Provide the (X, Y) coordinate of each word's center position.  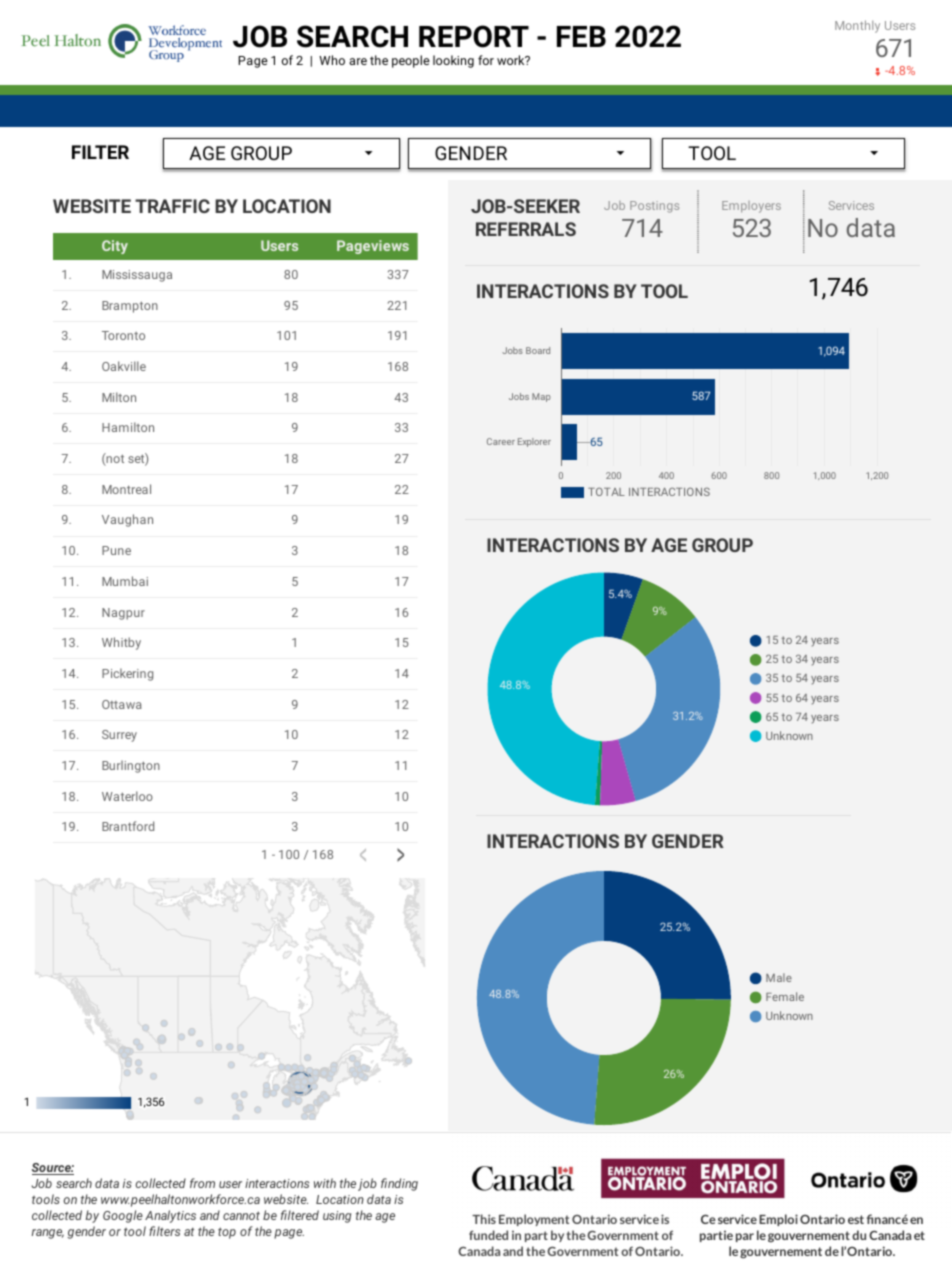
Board (538, 350)
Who (332, 60)
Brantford (128, 826)
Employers (751, 207)
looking (453, 61)
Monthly (857, 26)
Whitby (121, 643)
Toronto (123, 335)
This (484, 1219)
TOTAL (606, 491)
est (856, 1219)
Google (123, 1216)
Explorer (534, 442)
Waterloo (127, 796)
